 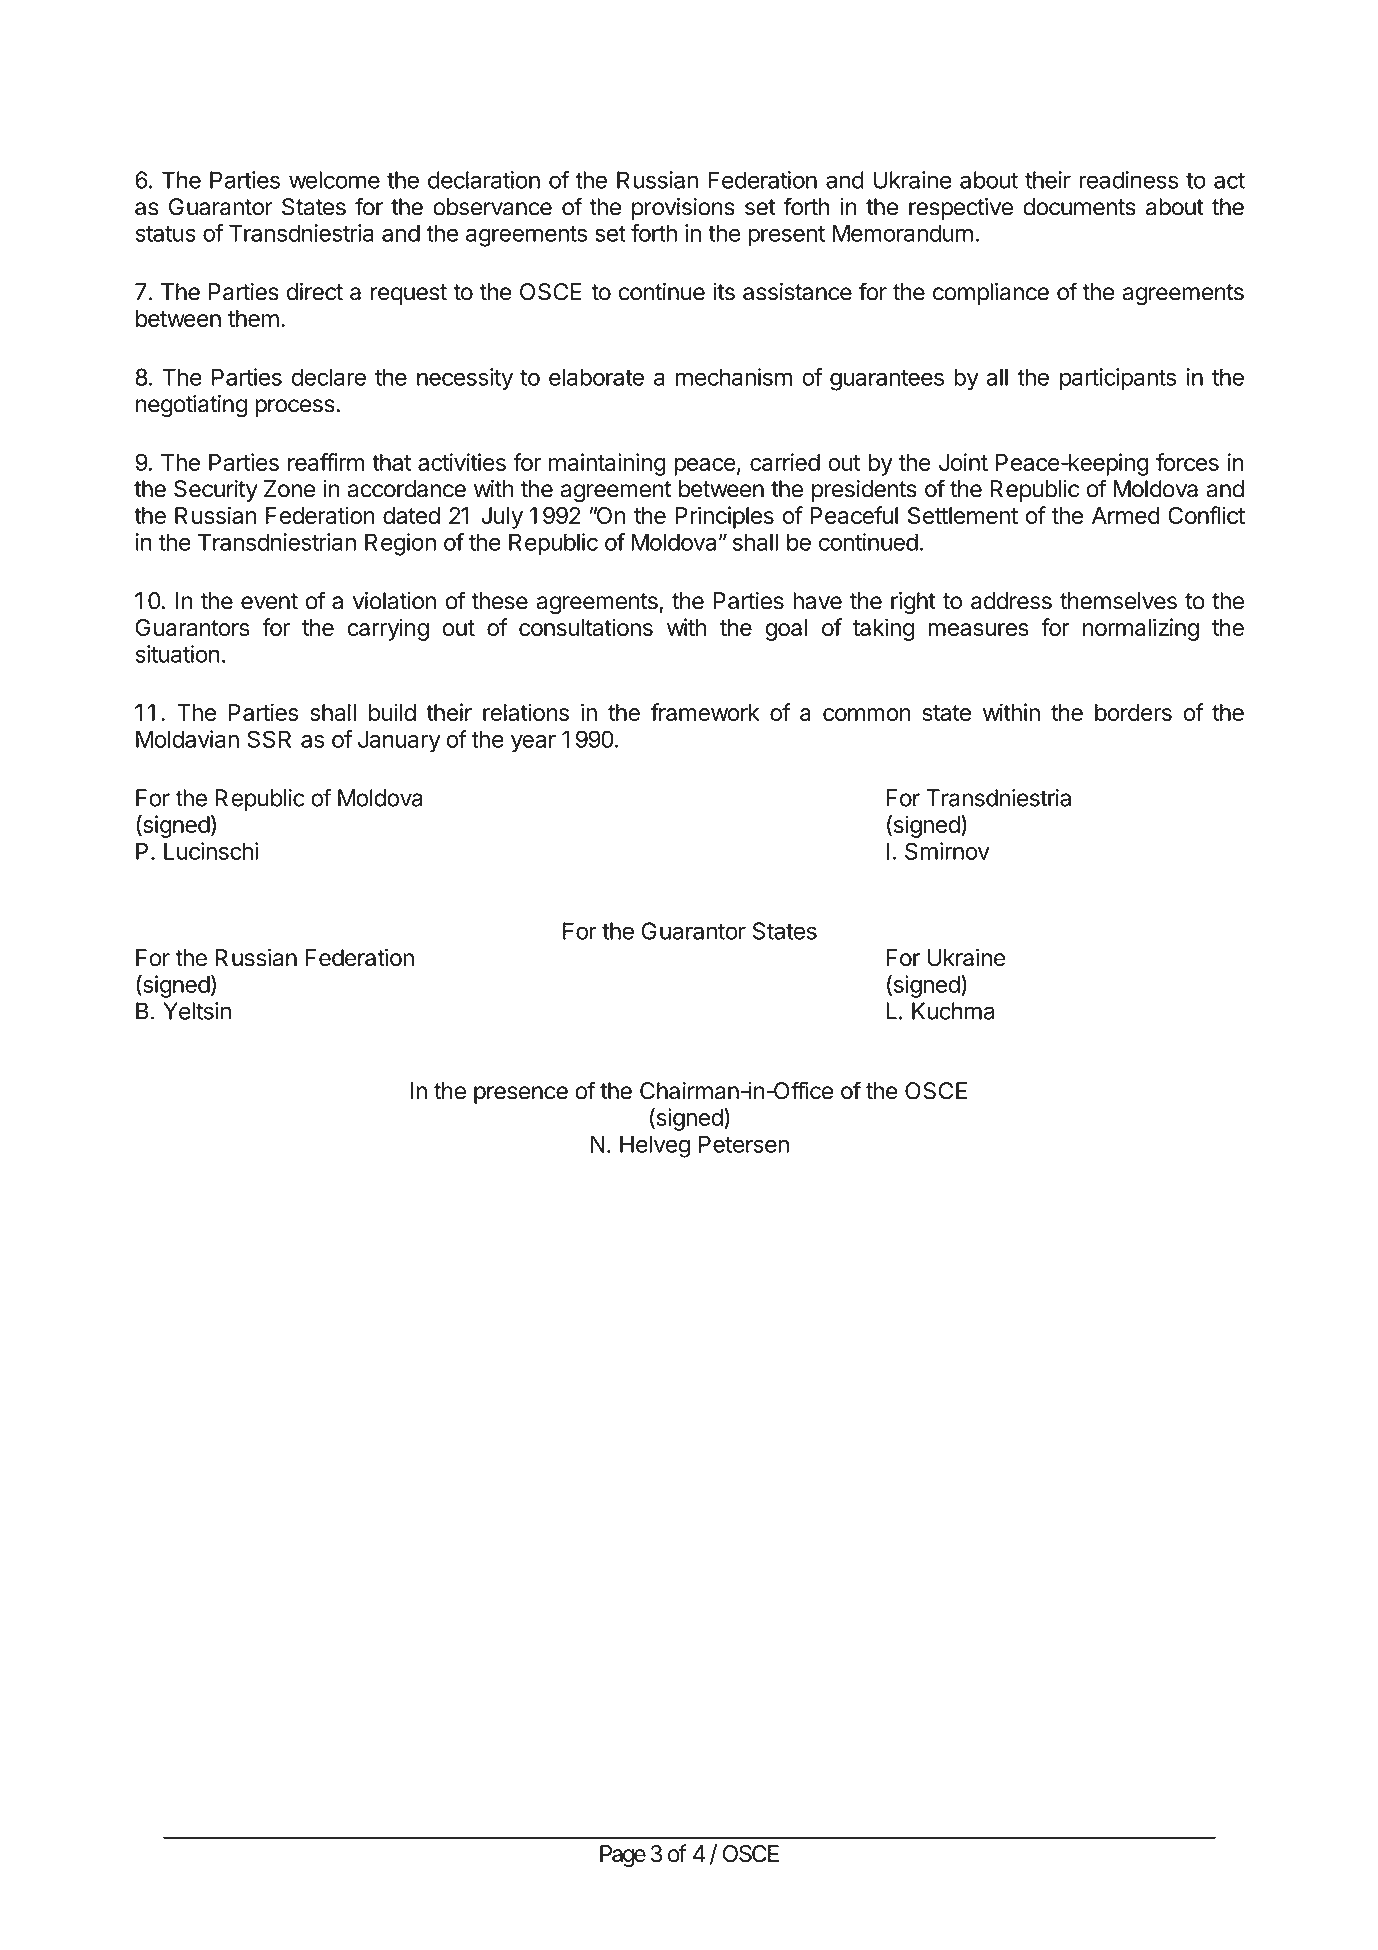 What do you see at coordinates (1079, 207) in the document?
I see `documents` at bounding box center [1079, 207].
